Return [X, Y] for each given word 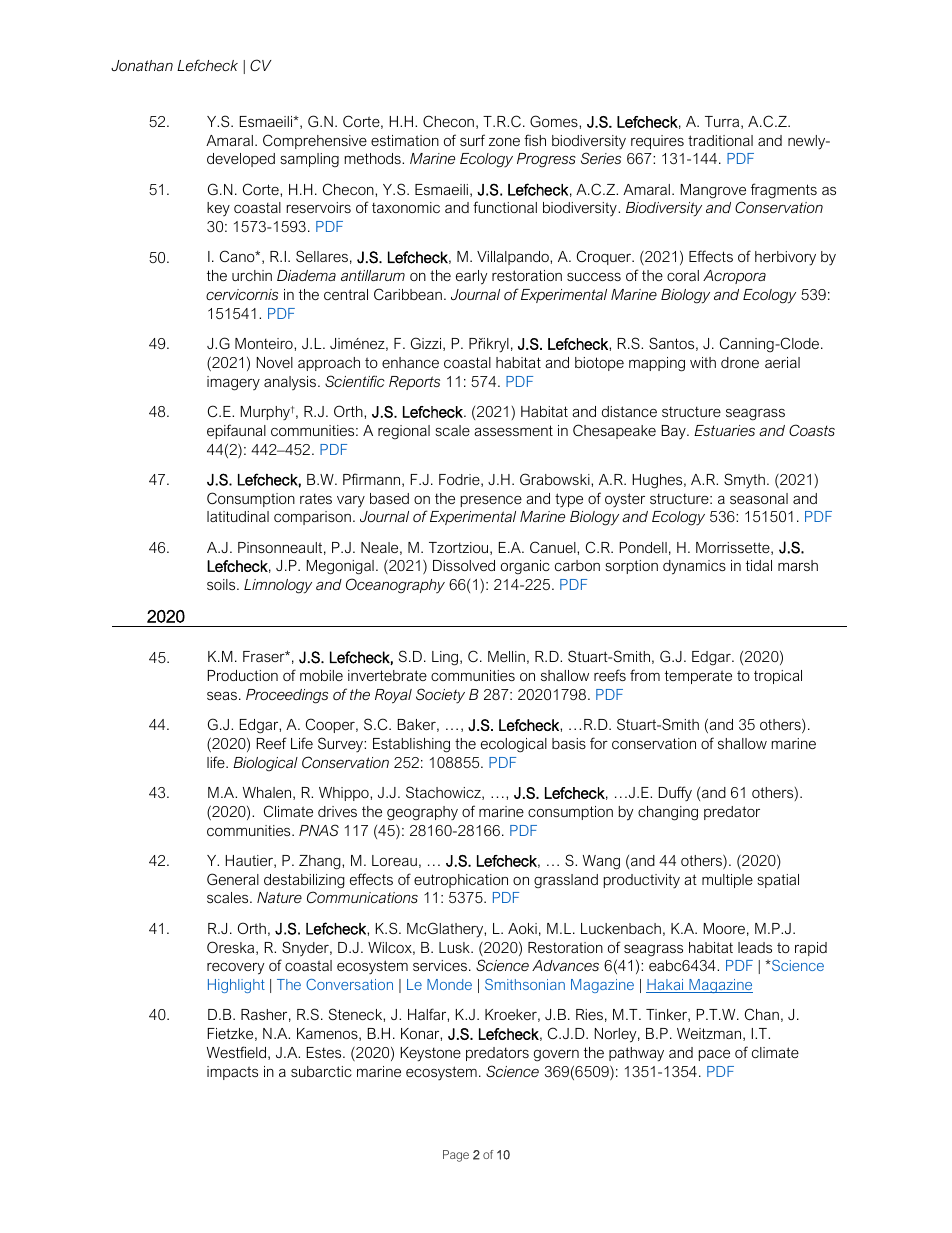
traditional [720, 140]
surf [472, 140]
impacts [232, 1073]
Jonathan [142, 65]
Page [456, 1156]
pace [714, 1055]
